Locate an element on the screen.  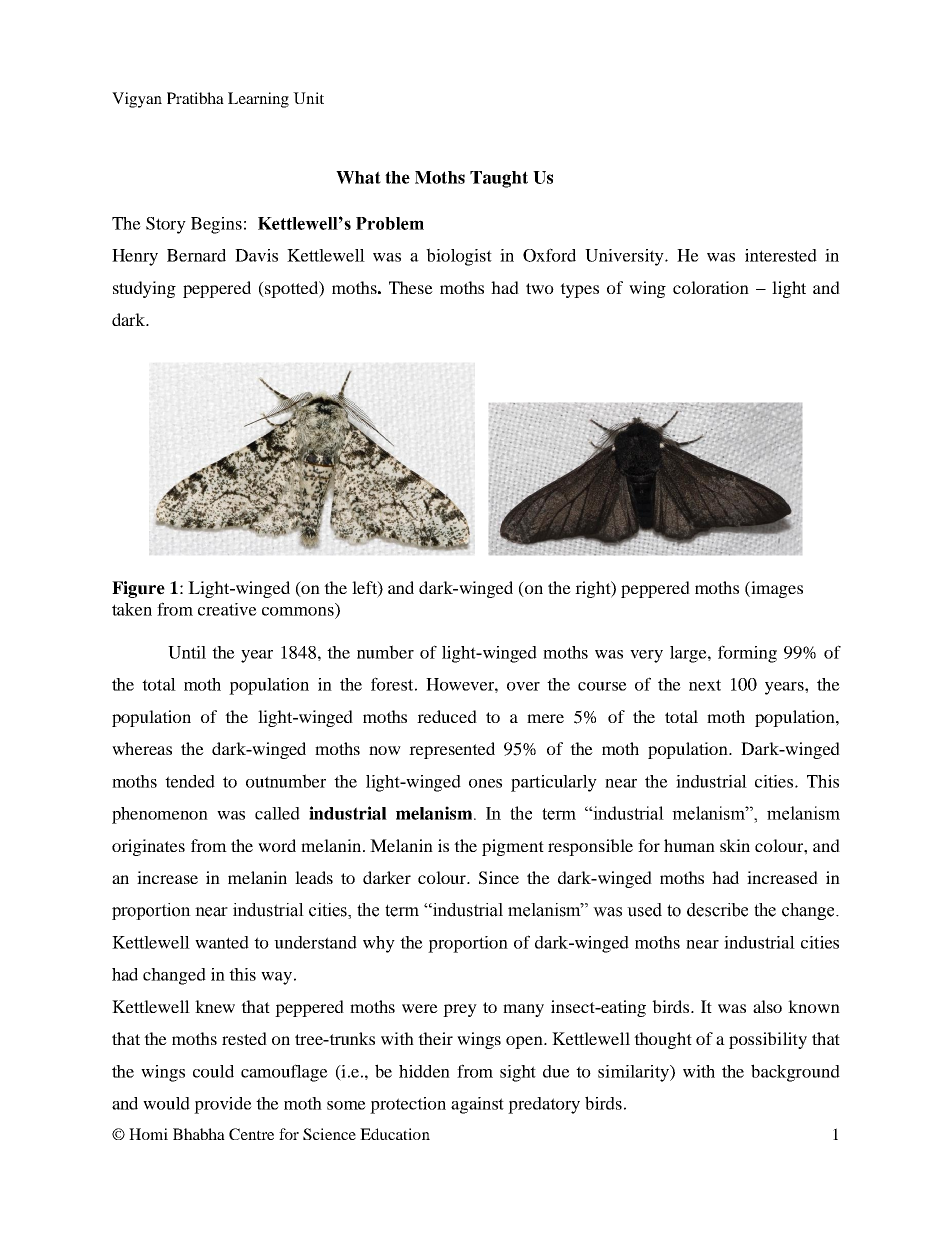
These is located at coordinates (411, 287).
